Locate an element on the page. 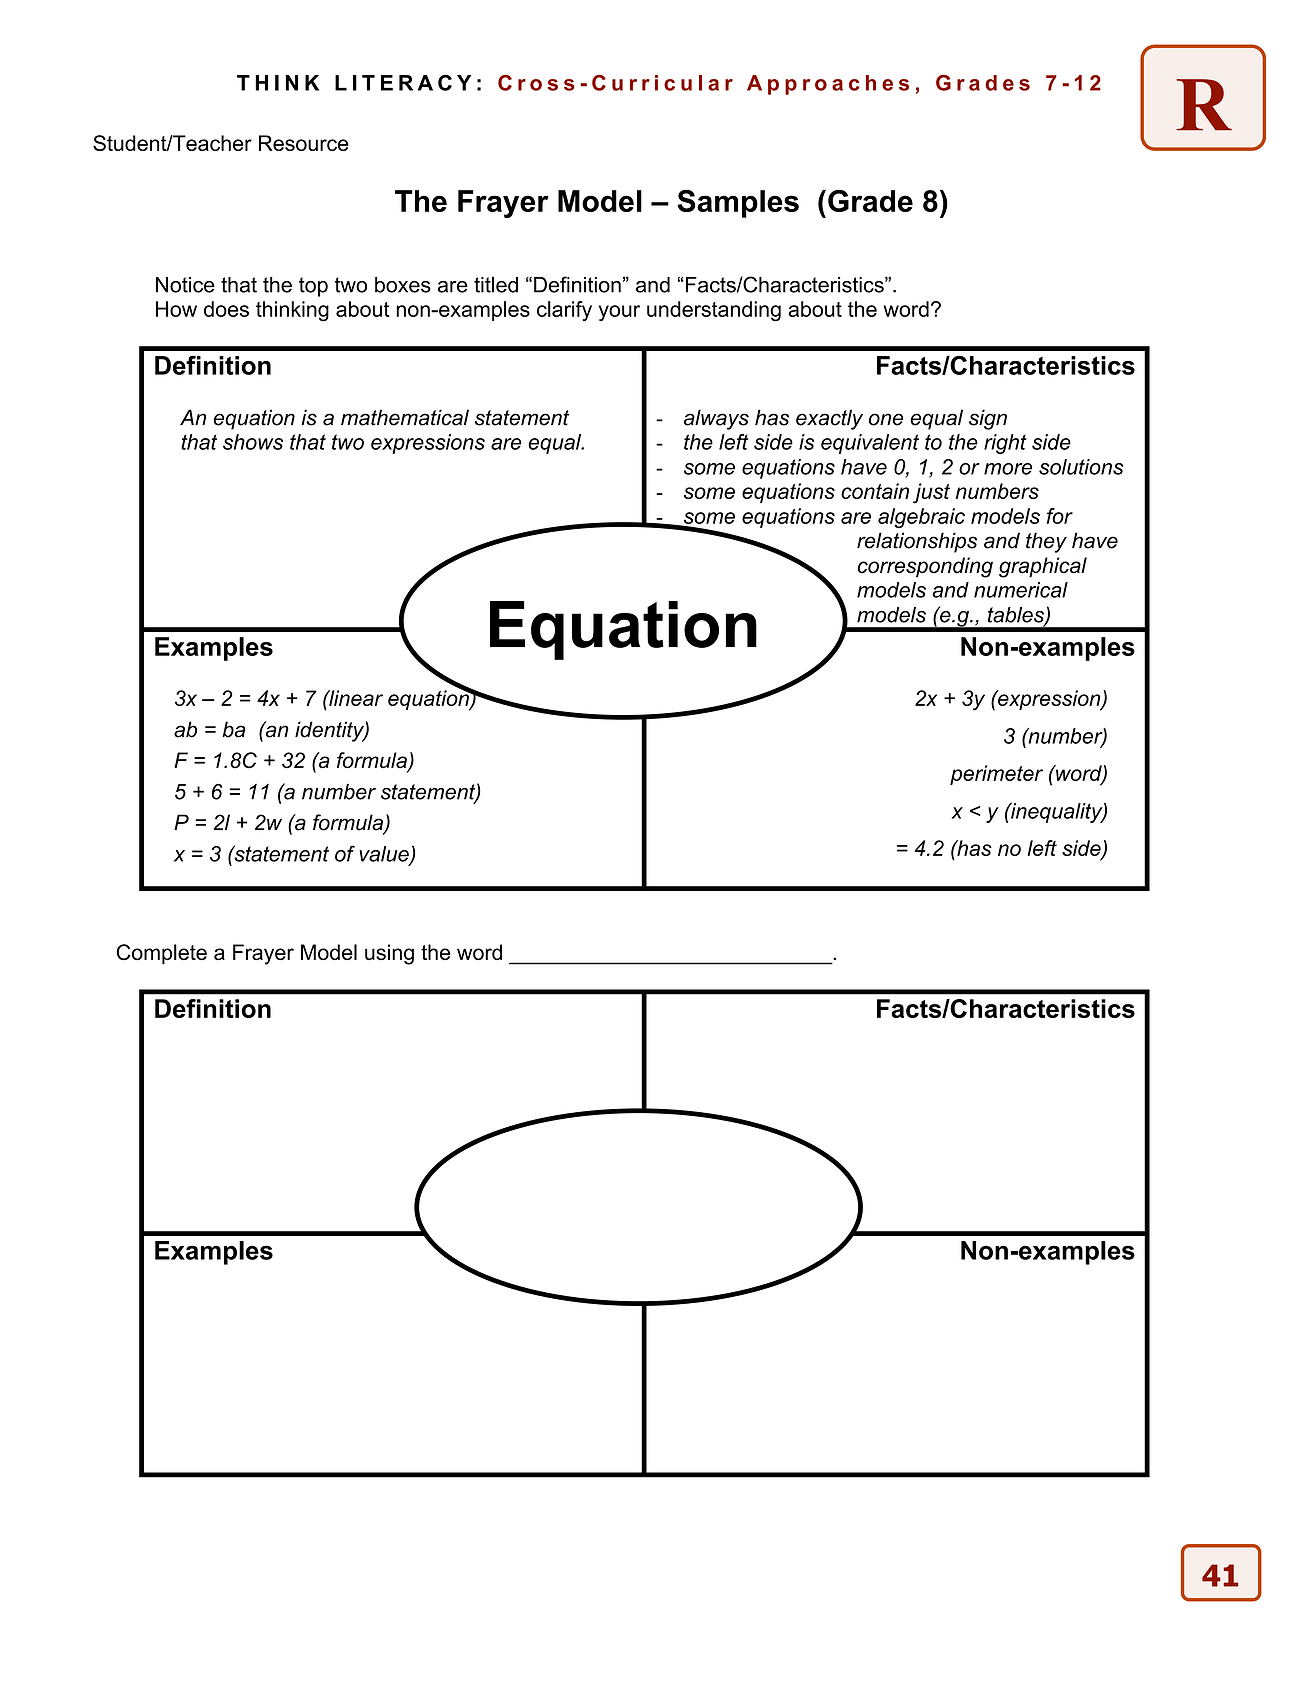  your is located at coordinates (619, 313).
